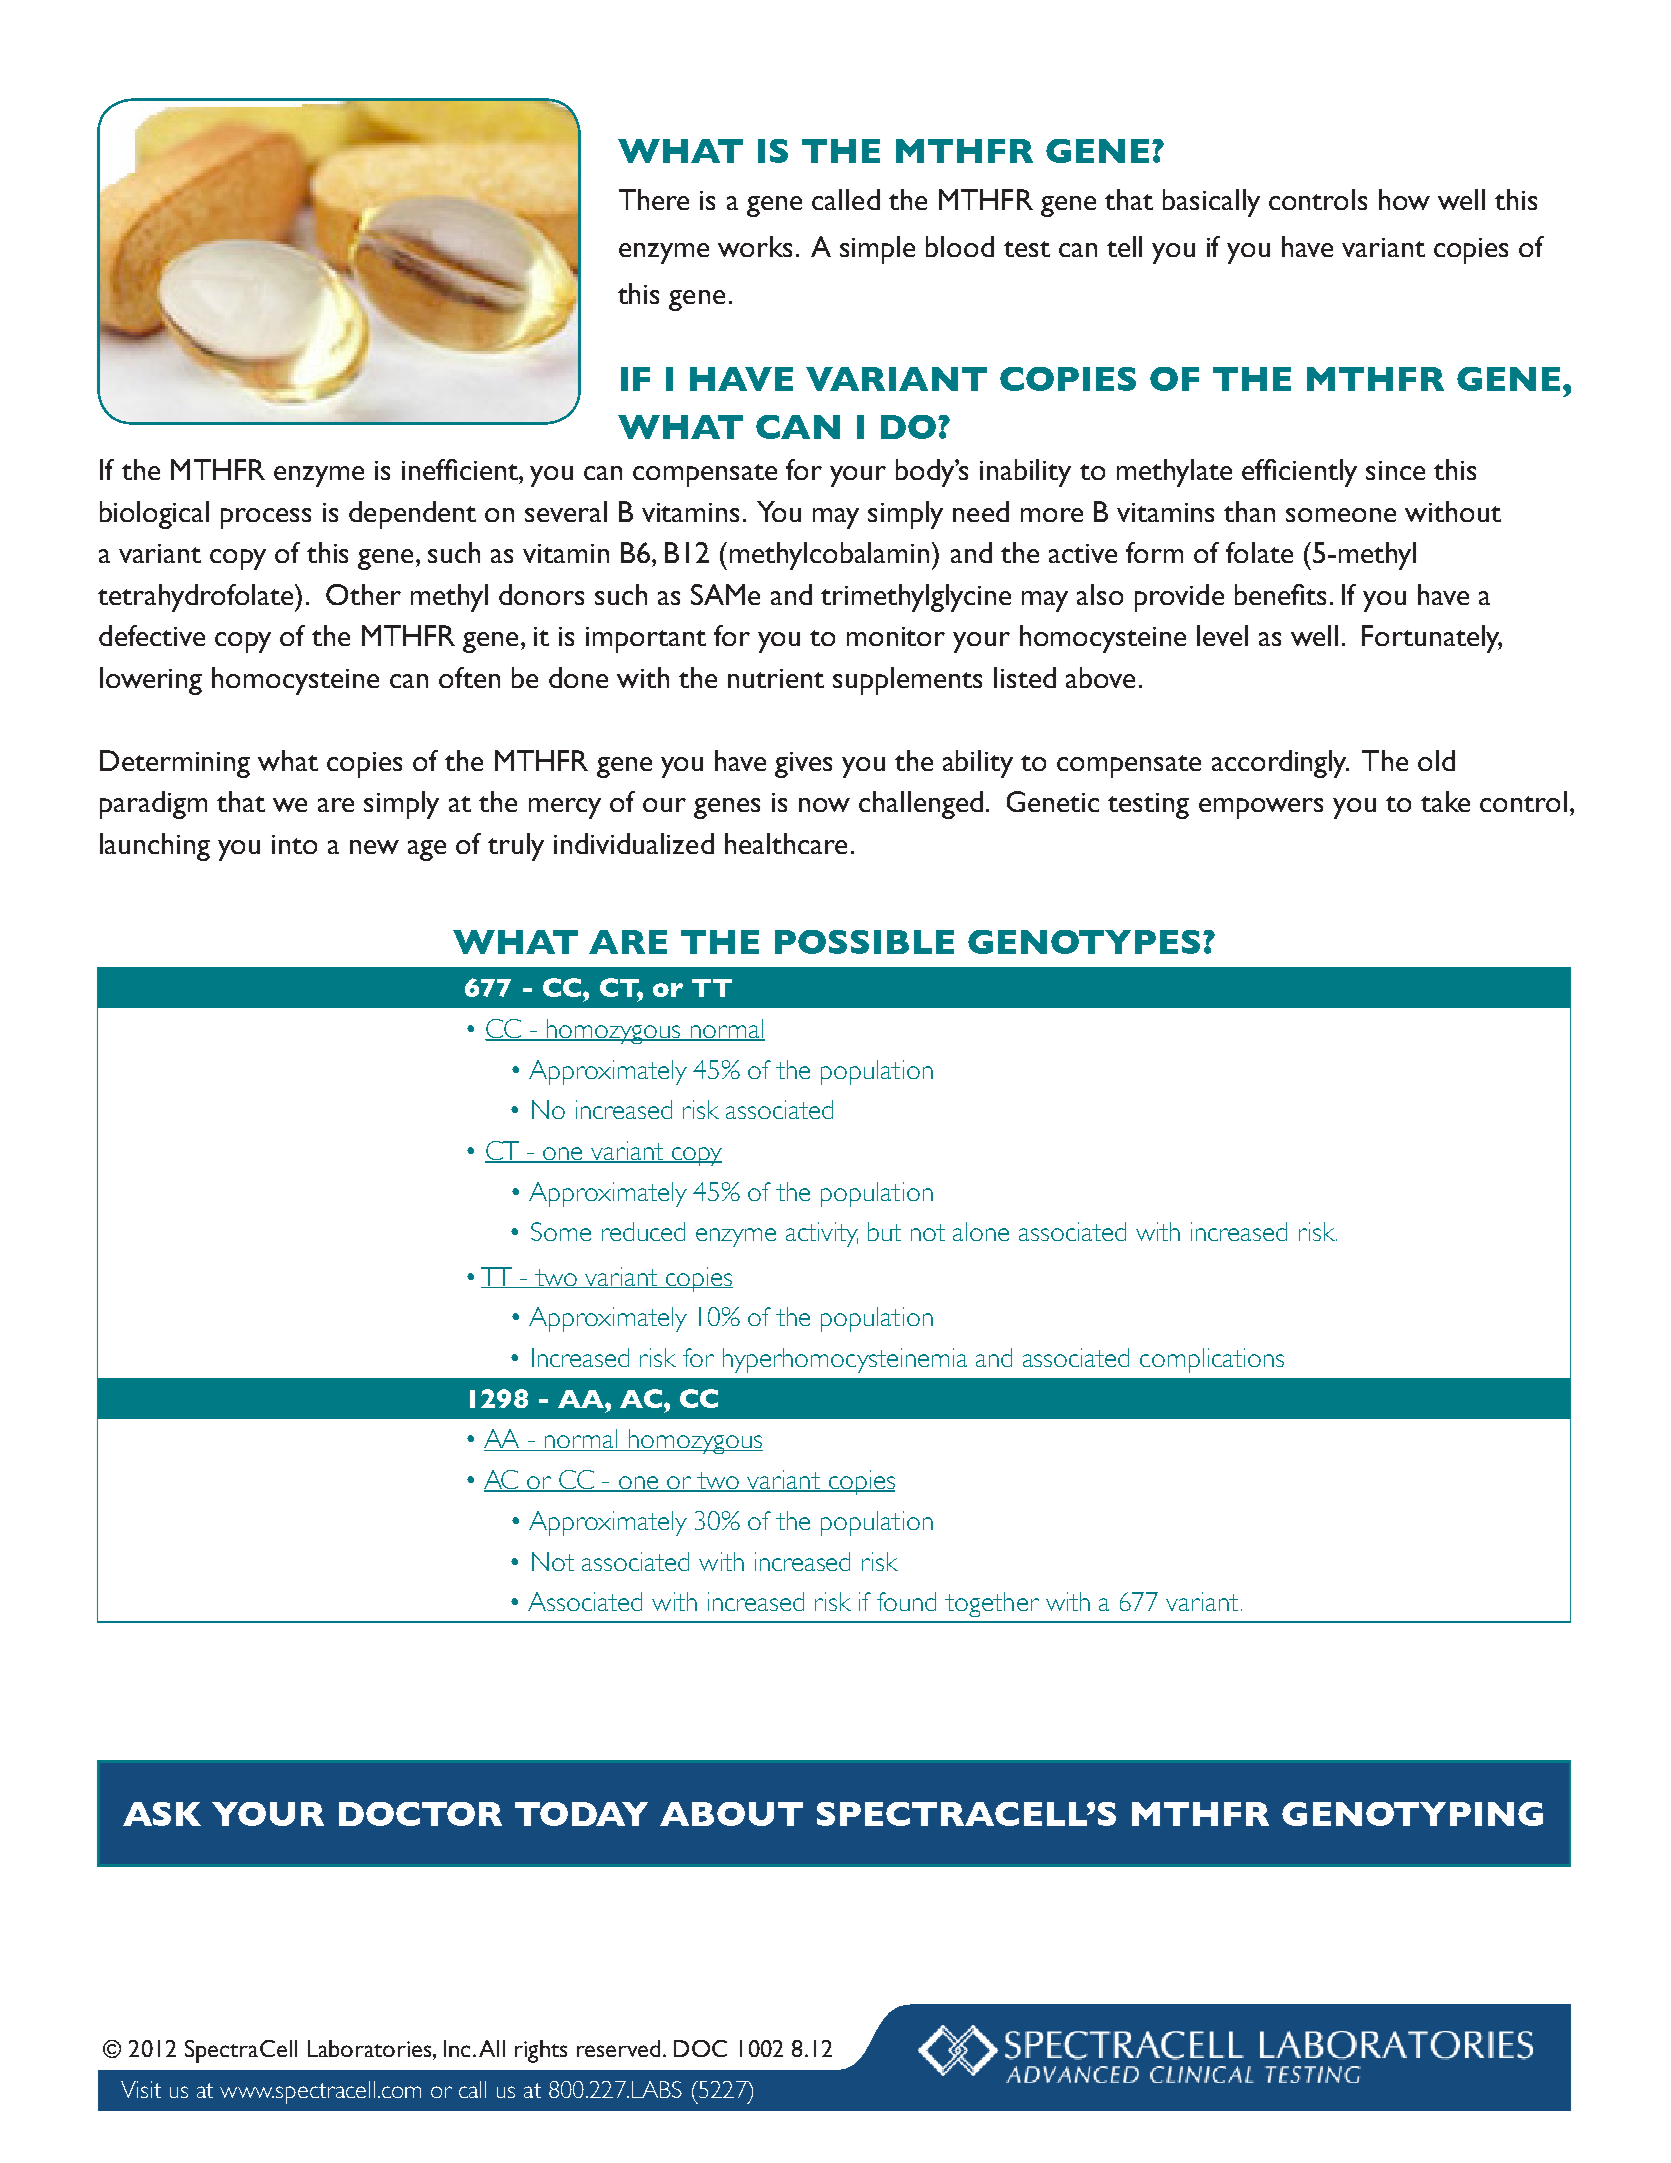 This page has width=1671, height=2163. What do you see at coordinates (1404, 199) in the page?
I see `how` at bounding box center [1404, 199].
